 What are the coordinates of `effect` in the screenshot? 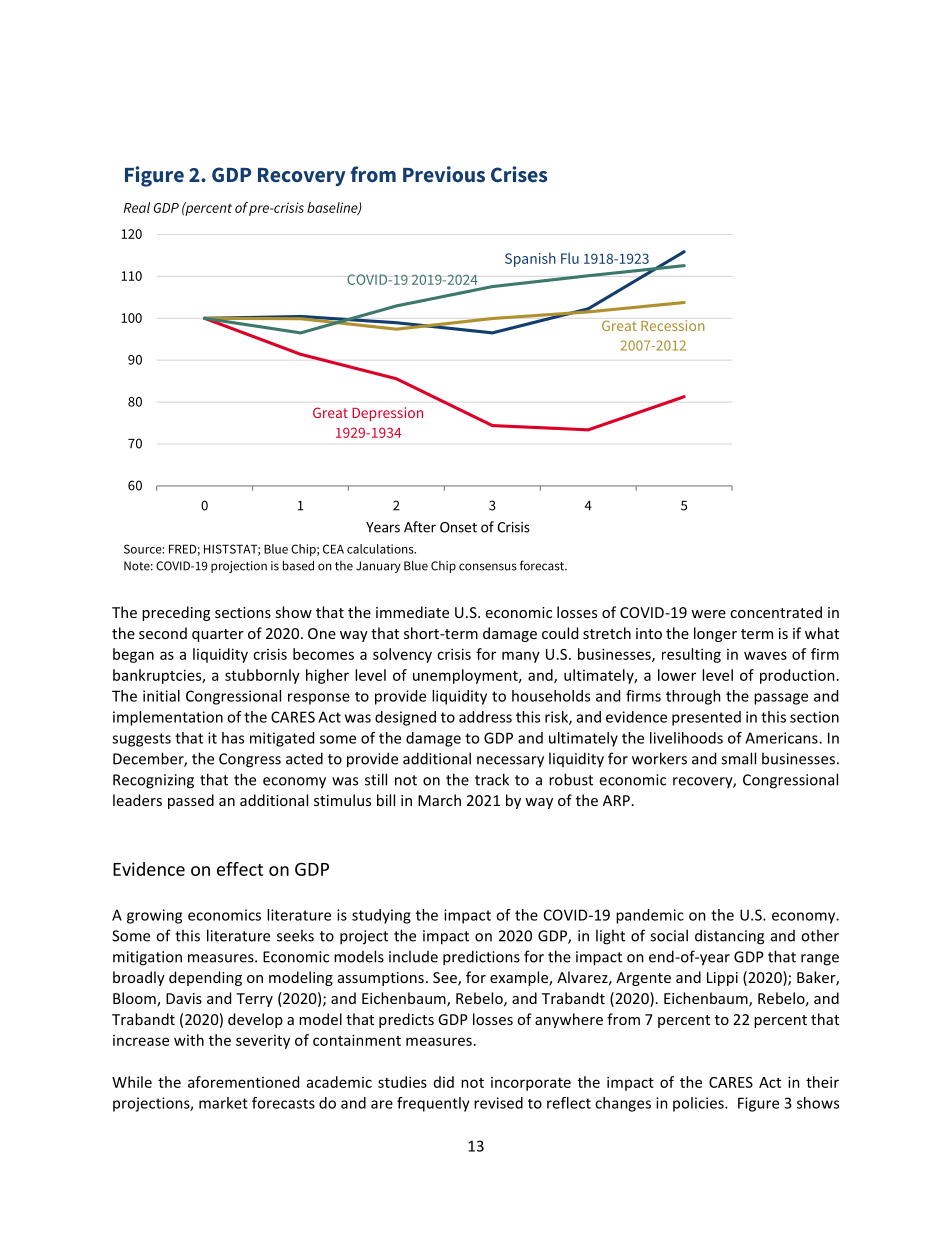 It's located at (240, 869).
